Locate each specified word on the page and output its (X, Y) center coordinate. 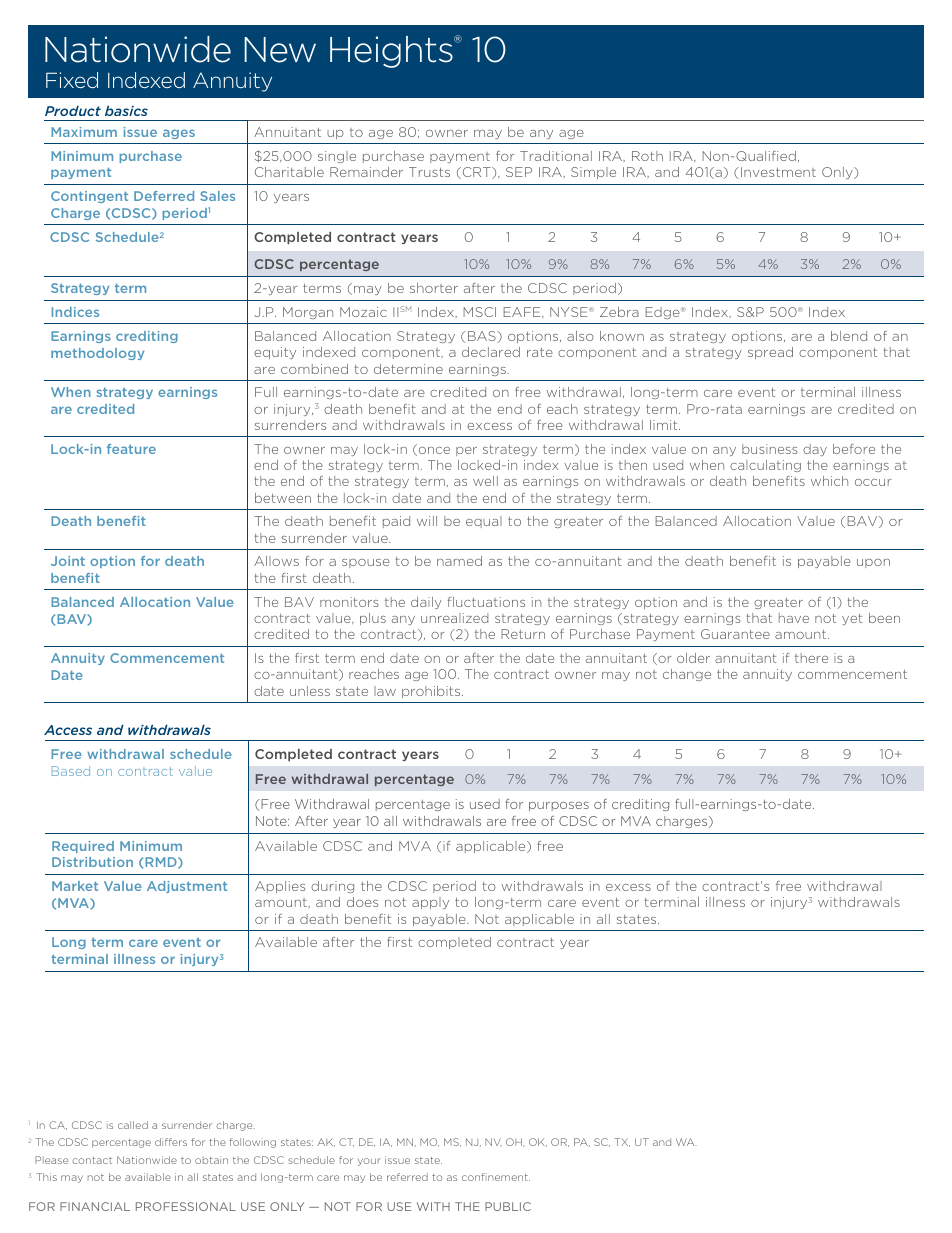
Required (83, 847)
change (687, 675)
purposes (559, 806)
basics (126, 111)
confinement (496, 1177)
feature (131, 449)
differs (171, 1142)
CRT (476, 173)
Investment (778, 172)
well (485, 481)
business (769, 449)
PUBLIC (508, 1206)
